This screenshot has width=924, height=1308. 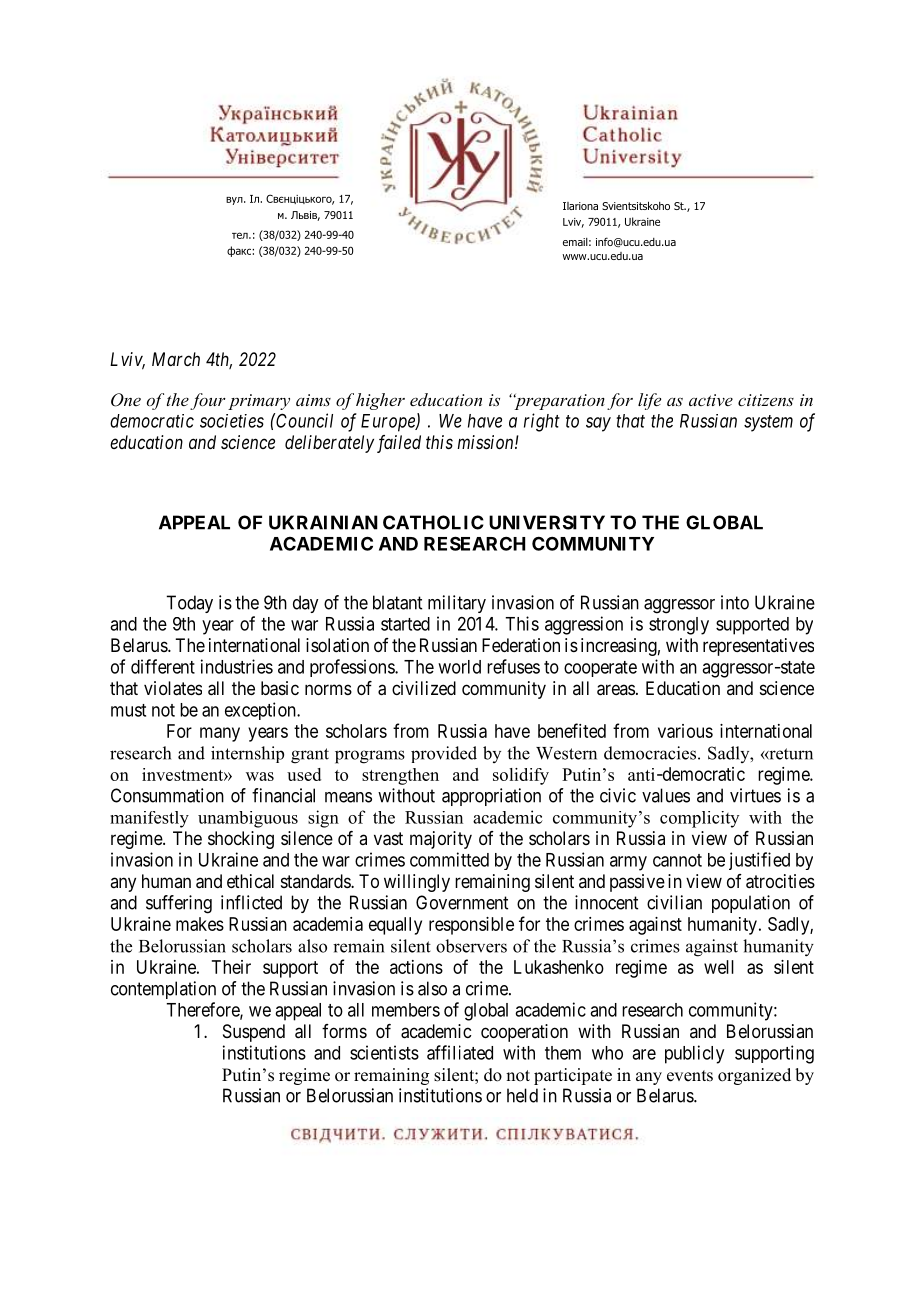 What do you see at coordinates (462, 902) in the screenshot?
I see `Government` at bounding box center [462, 902].
